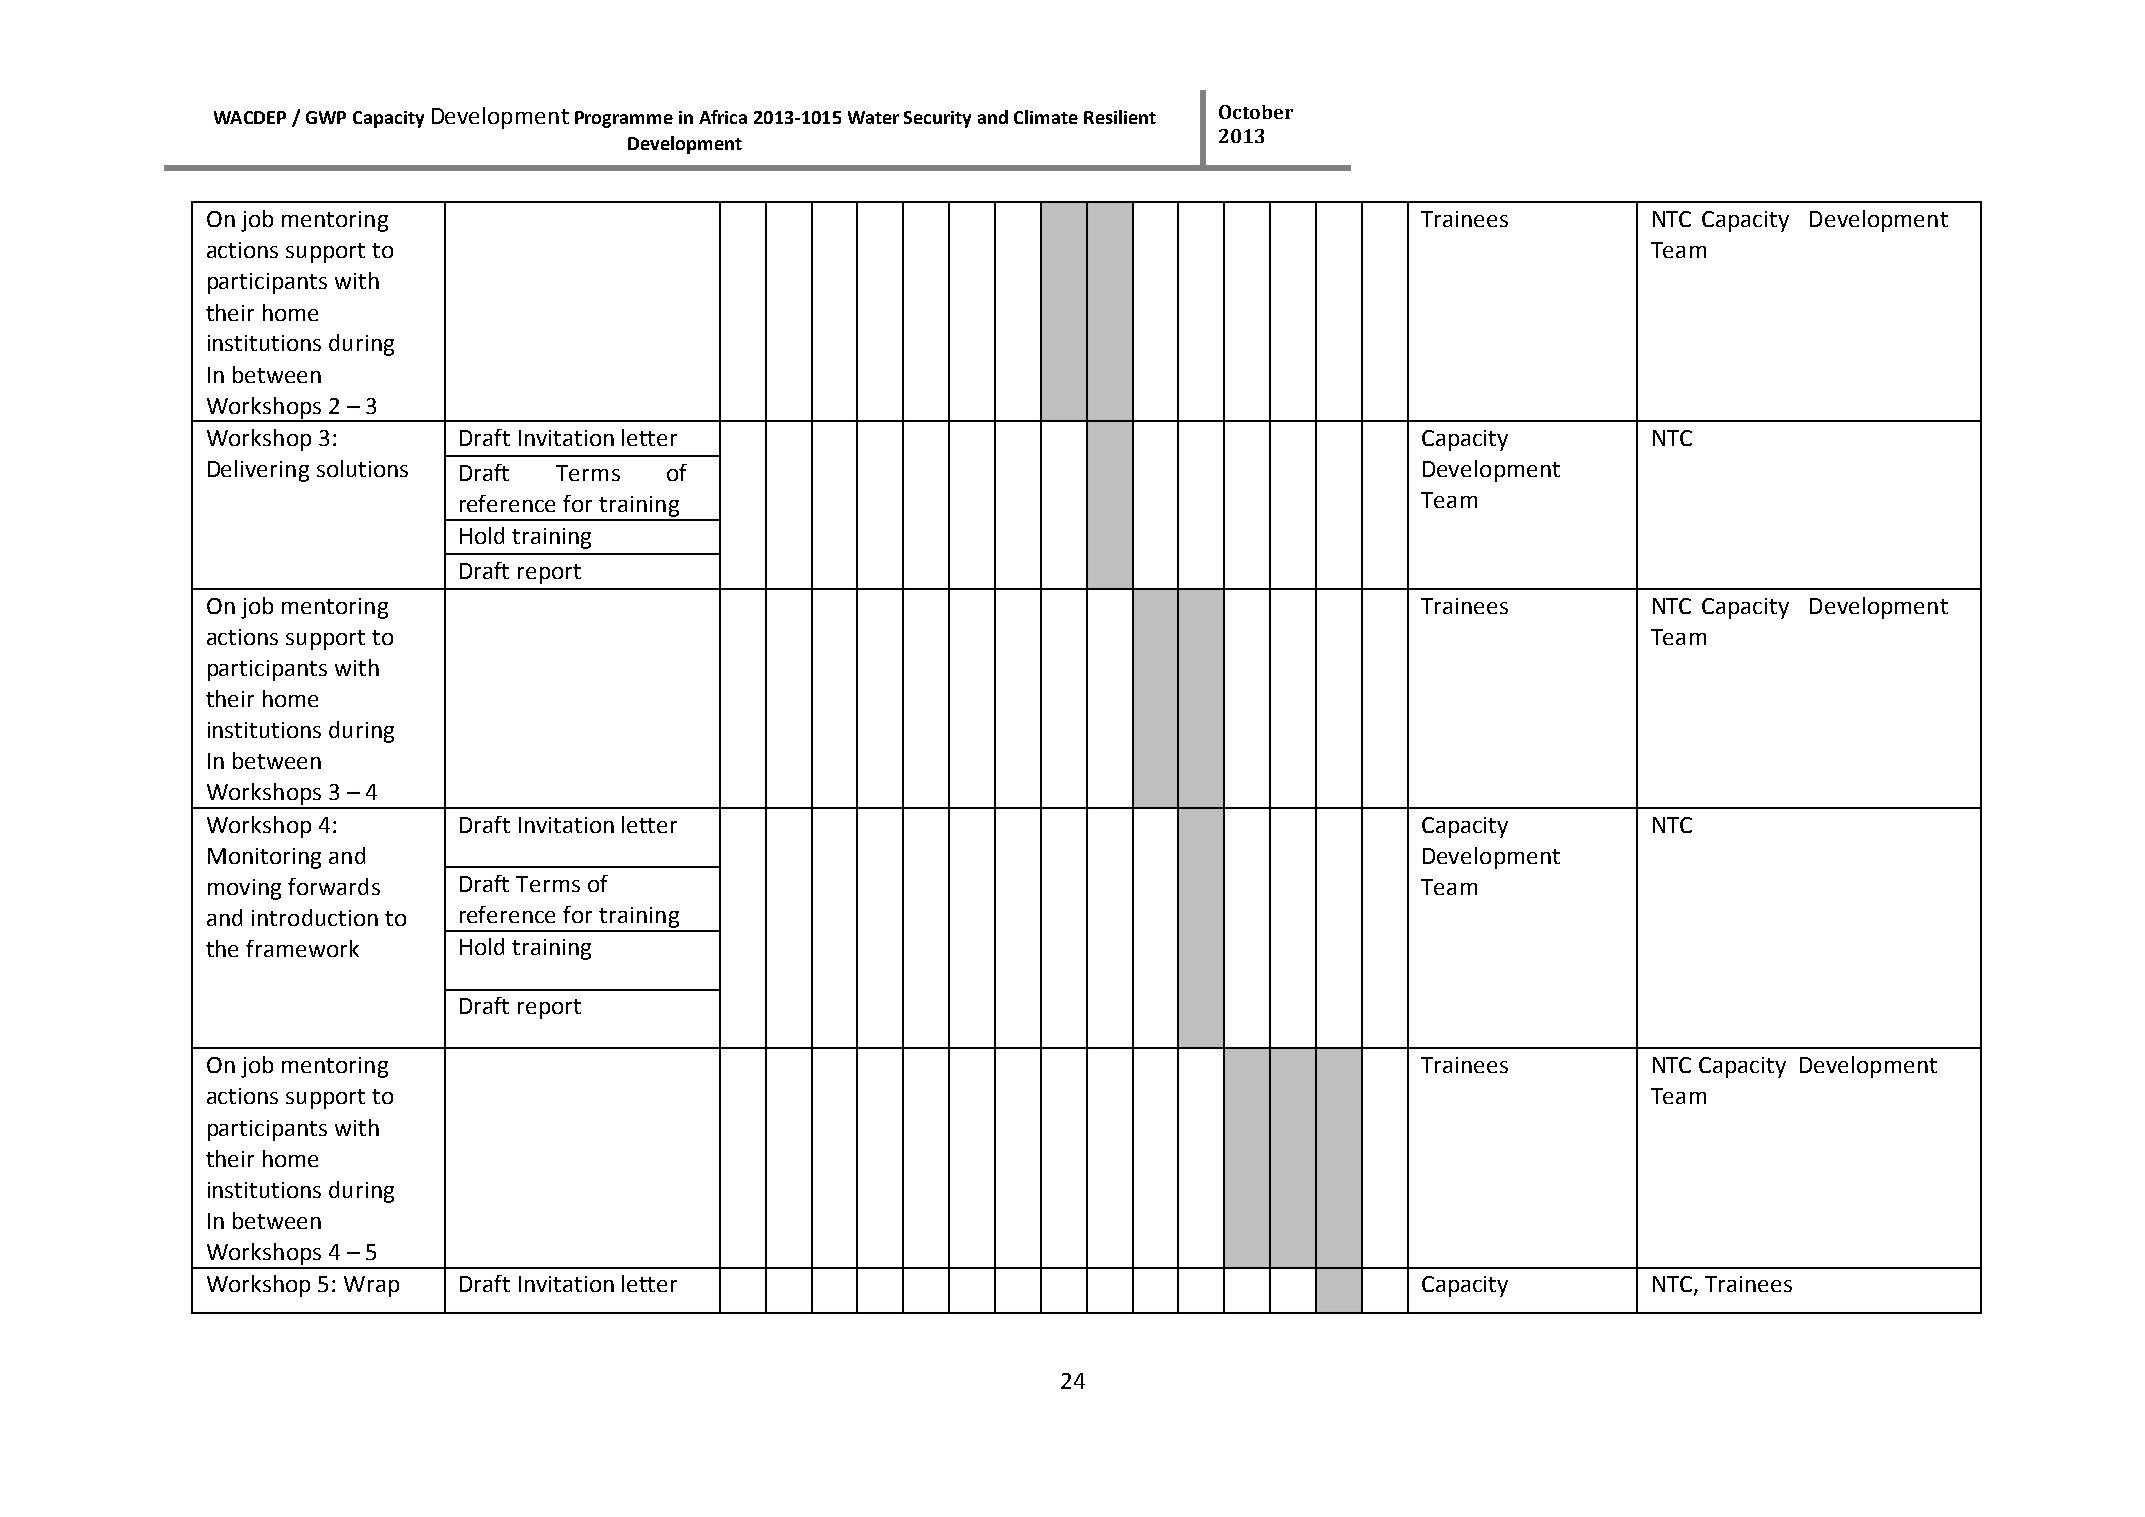 This document has height=1517, width=2145. What do you see at coordinates (1256, 112) in the document?
I see `October` at bounding box center [1256, 112].
